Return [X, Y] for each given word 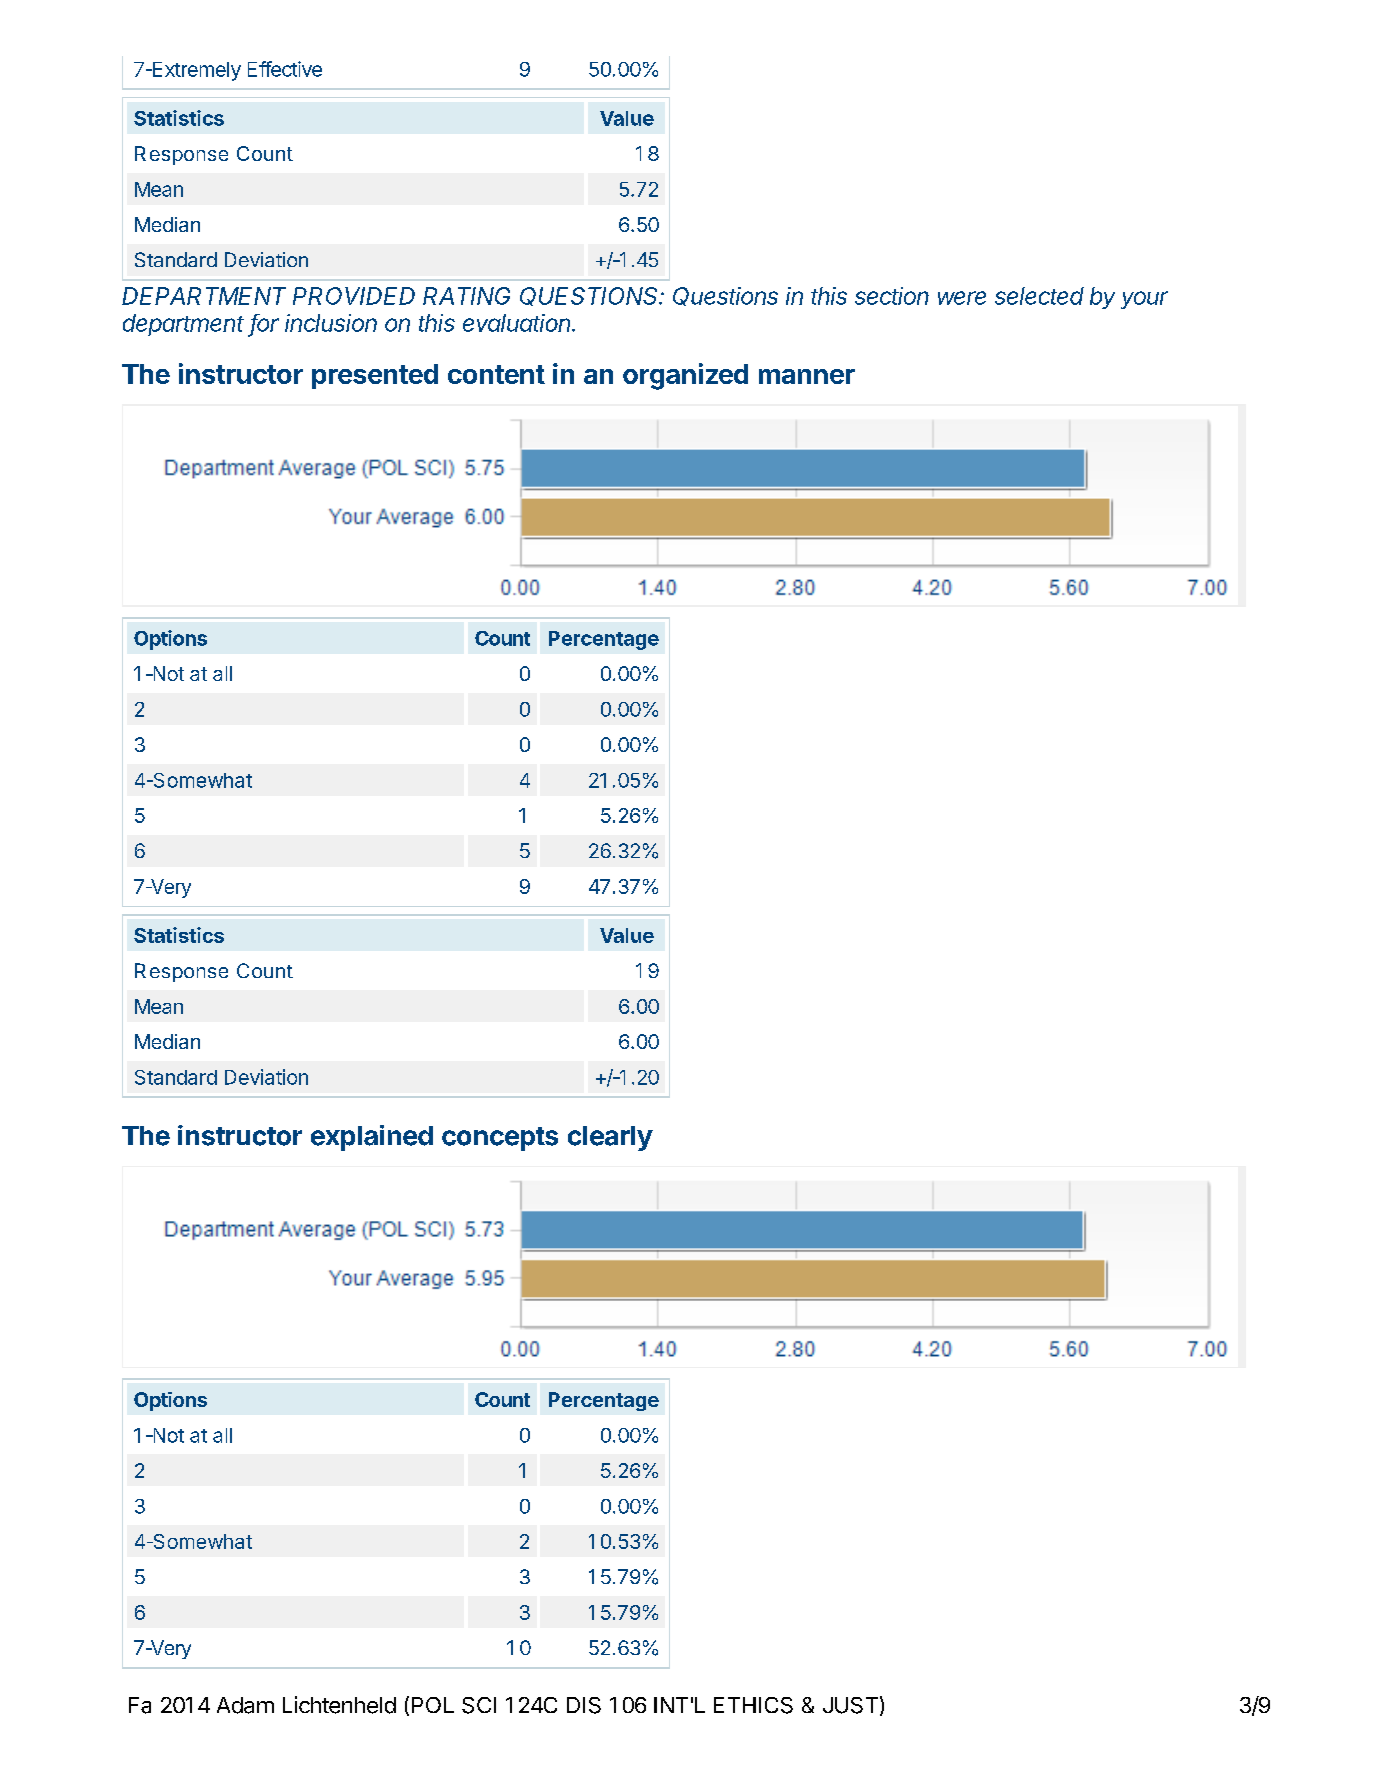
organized [685, 376]
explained [372, 1138]
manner [807, 376]
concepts [500, 1139]
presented [375, 376]
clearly [610, 1138]
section [892, 296]
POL [433, 1705]
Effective [285, 69]
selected [1039, 296]
